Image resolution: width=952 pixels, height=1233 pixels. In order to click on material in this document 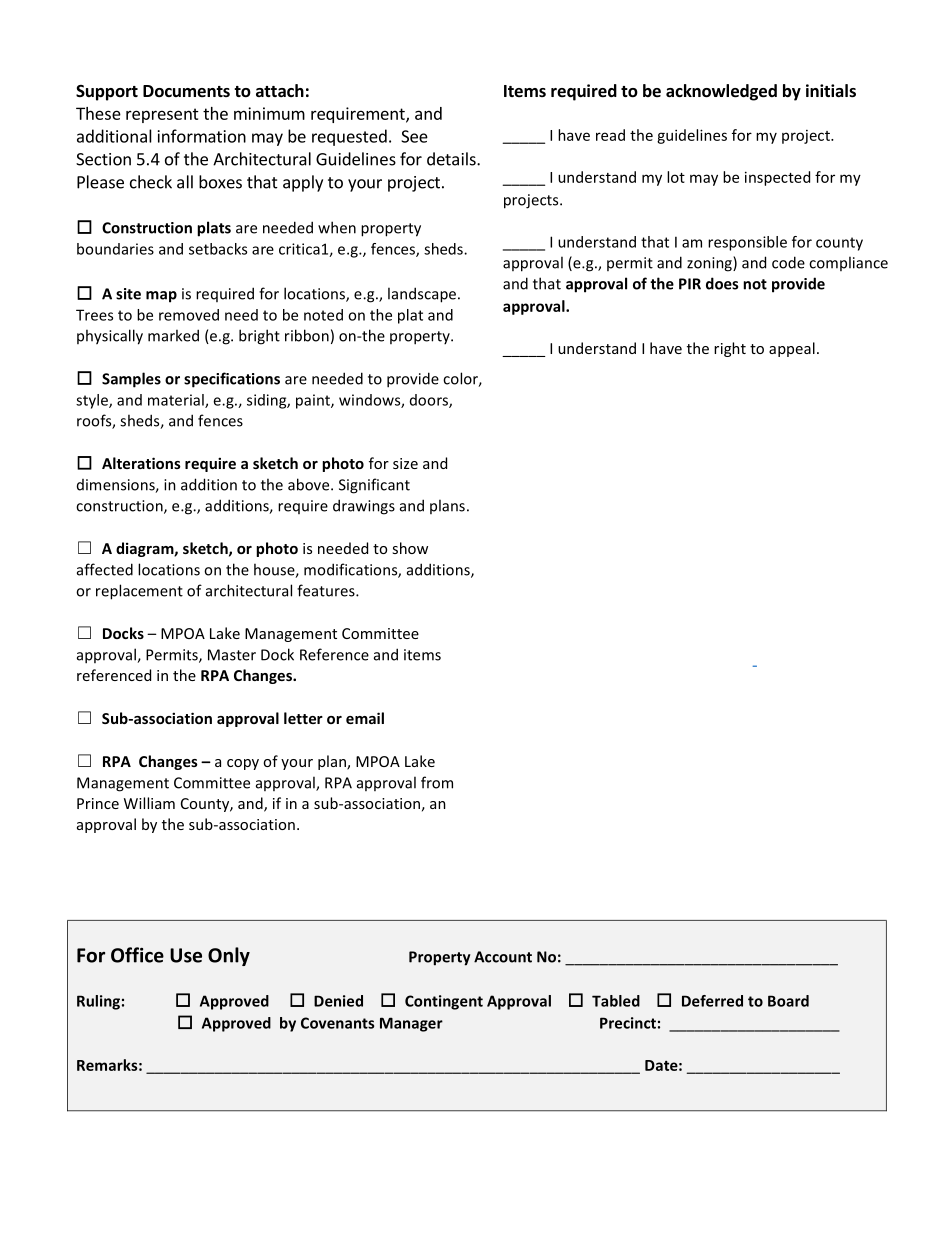, I will do `click(177, 401)`.
